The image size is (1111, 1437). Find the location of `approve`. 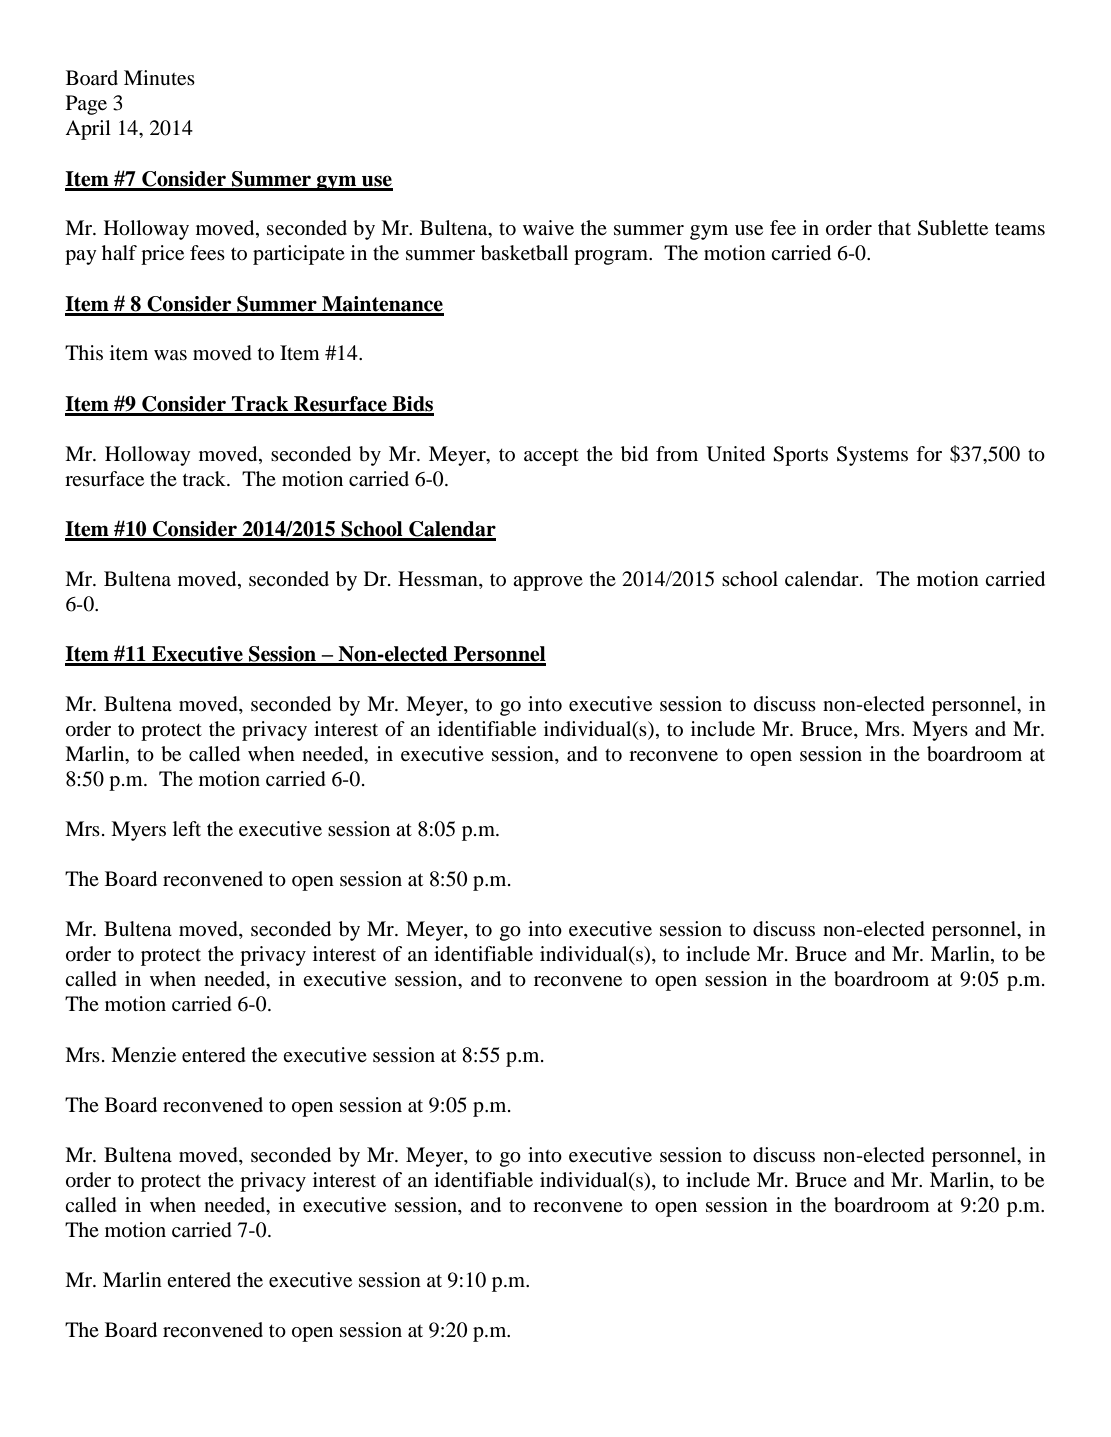

approve is located at coordinates (548, 583).
